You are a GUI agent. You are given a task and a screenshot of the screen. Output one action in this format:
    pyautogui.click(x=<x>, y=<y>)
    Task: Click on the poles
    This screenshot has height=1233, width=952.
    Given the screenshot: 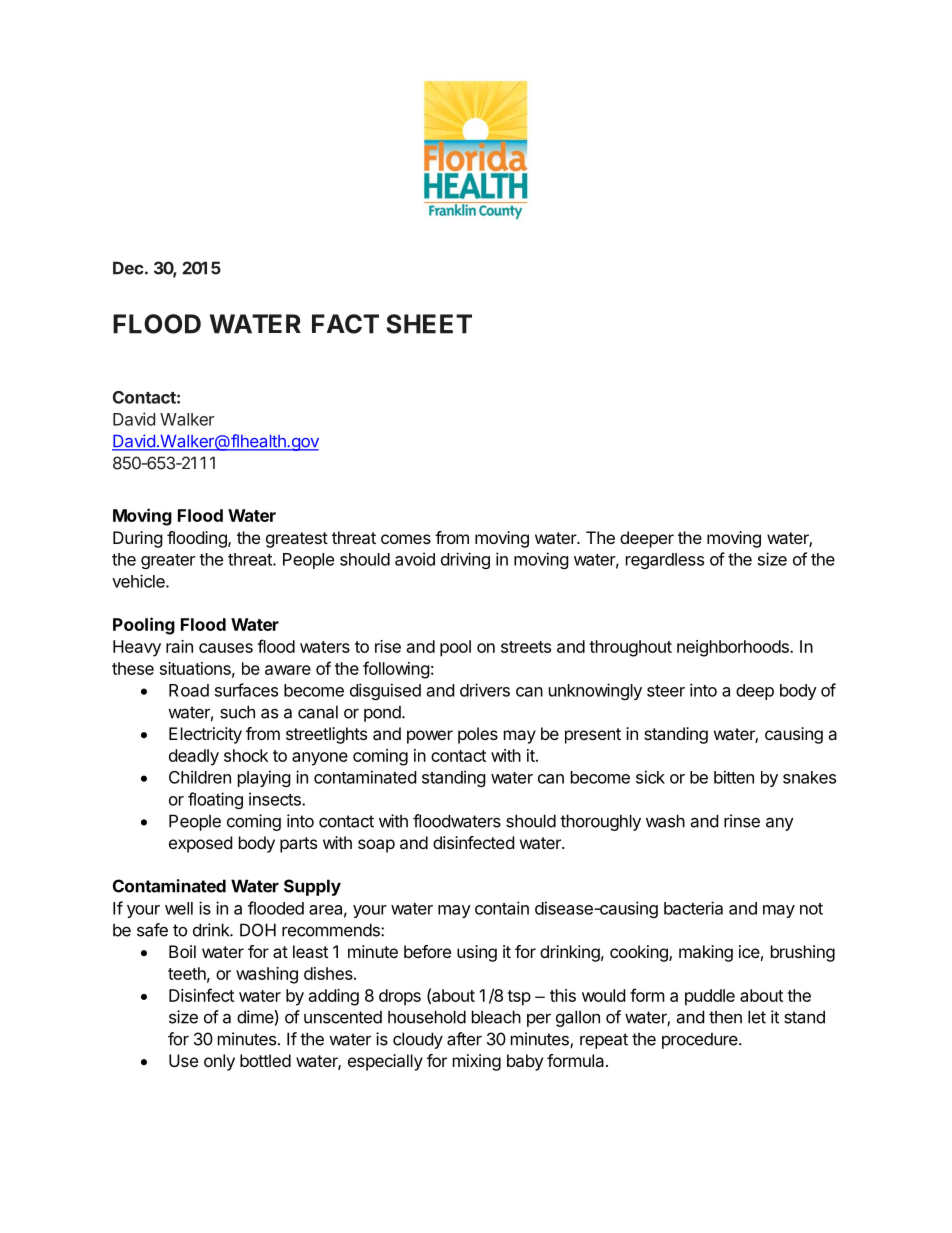 What is the action you would take?
    pyautogui.click(x=478, y=735)
